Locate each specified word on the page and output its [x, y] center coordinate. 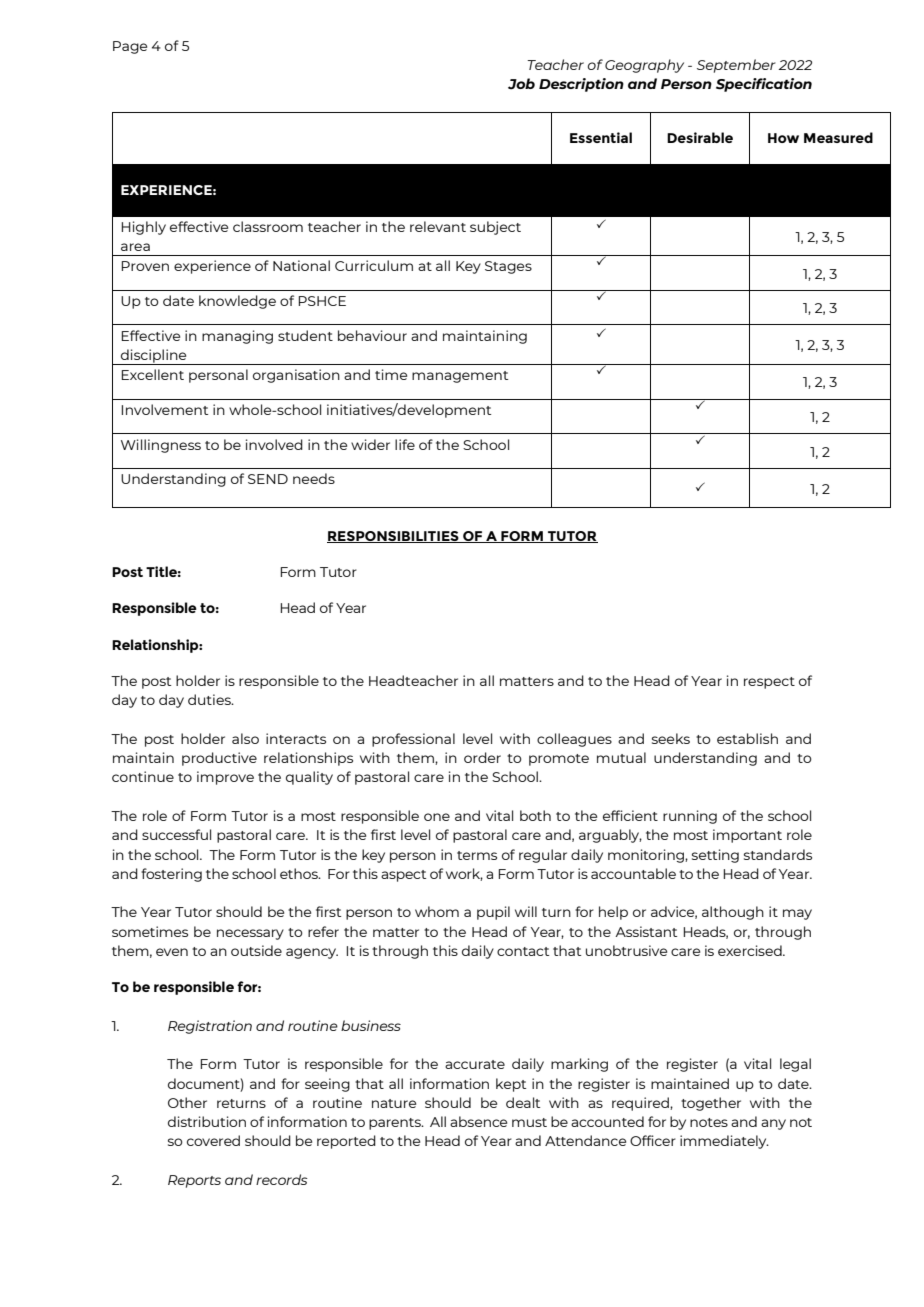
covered [213, 1140]
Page [130, 47]
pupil [493, 913]
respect [769, 683]
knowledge [237, 302]
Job [521, 84]
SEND [268, 479]
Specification [764, 85]
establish [747, 738]
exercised [751, 950]
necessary [250, 934]
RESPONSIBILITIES [394, 537]
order [482, 757]
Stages [508, 267]
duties [210, 699]
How [783, 138]
